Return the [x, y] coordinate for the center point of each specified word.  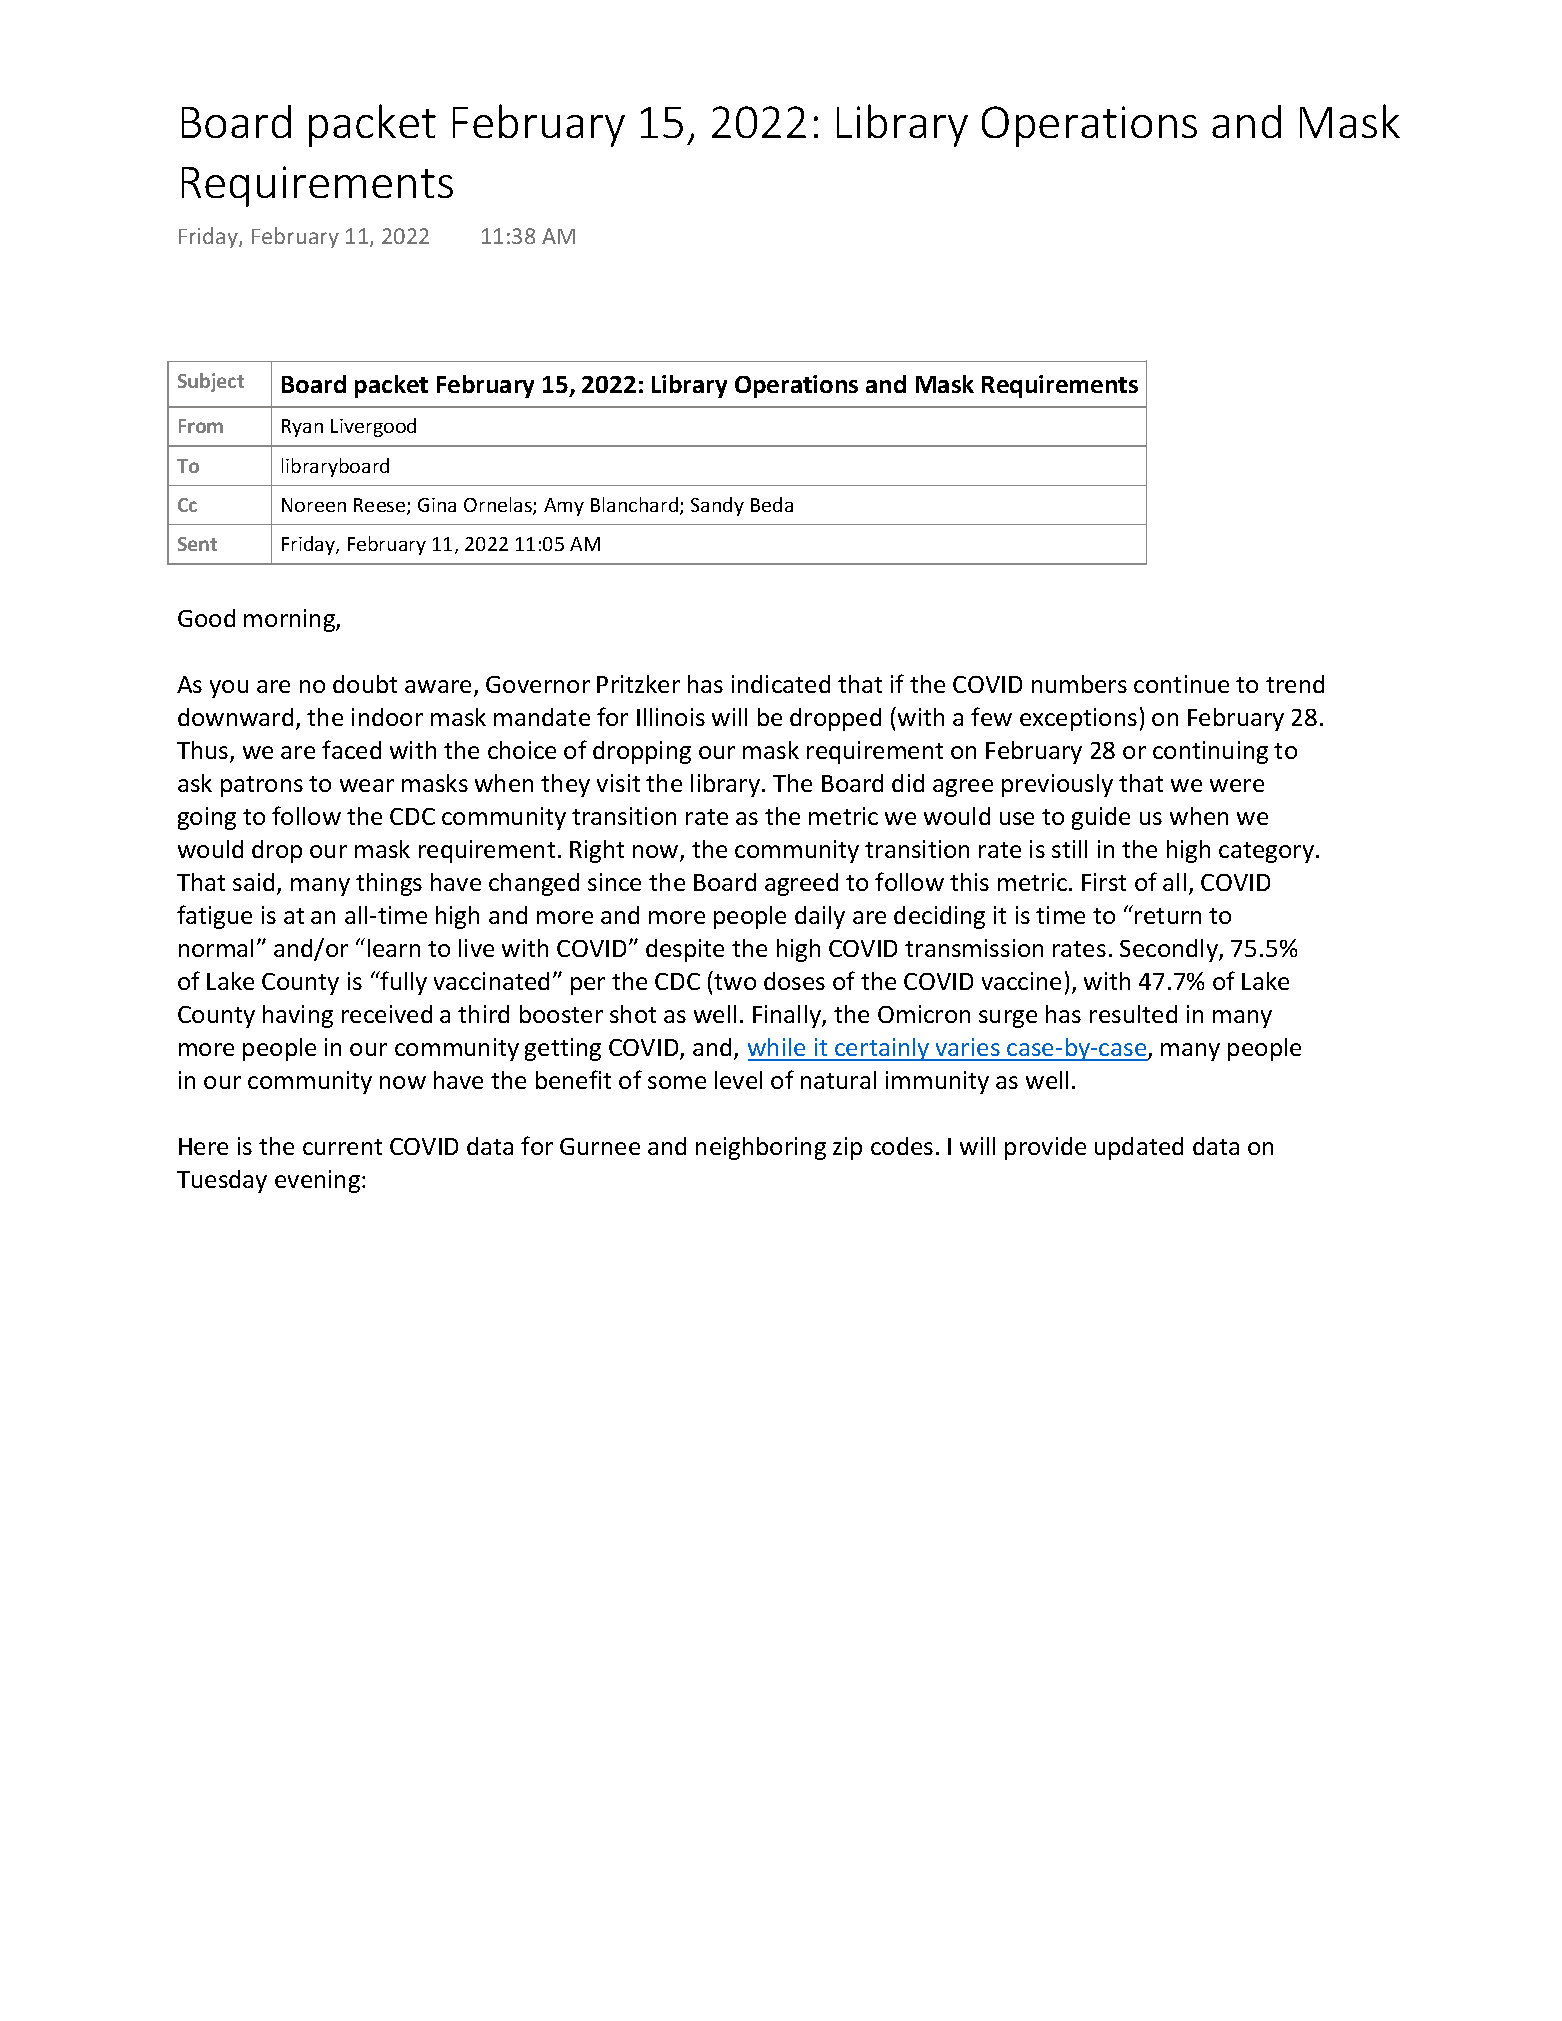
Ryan [302, 428]
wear [367, 785]
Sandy [717, 506]
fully [403, 983]
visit [618, 783]
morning [290, 620]
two [735, 982]
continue [1181, 684]
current [342, 1147]
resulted [1133, 1014]
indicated [781, 684]
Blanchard [634, 504]
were [1237, 785]
